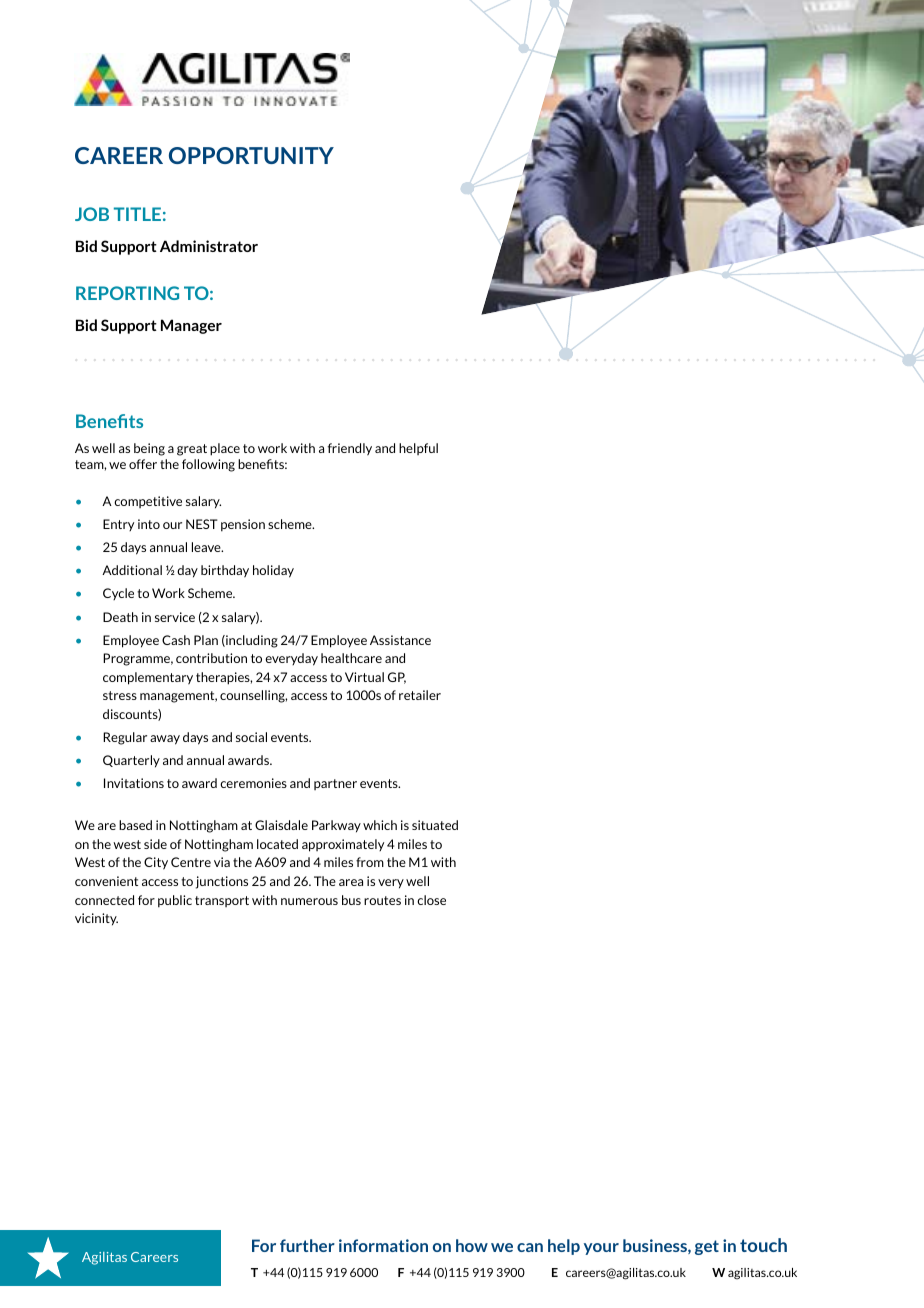 The image size is (924, 1308). What do you see at coordinates (383, 1245) in the page?
I see `information` at bounding box center [383, 1245].
